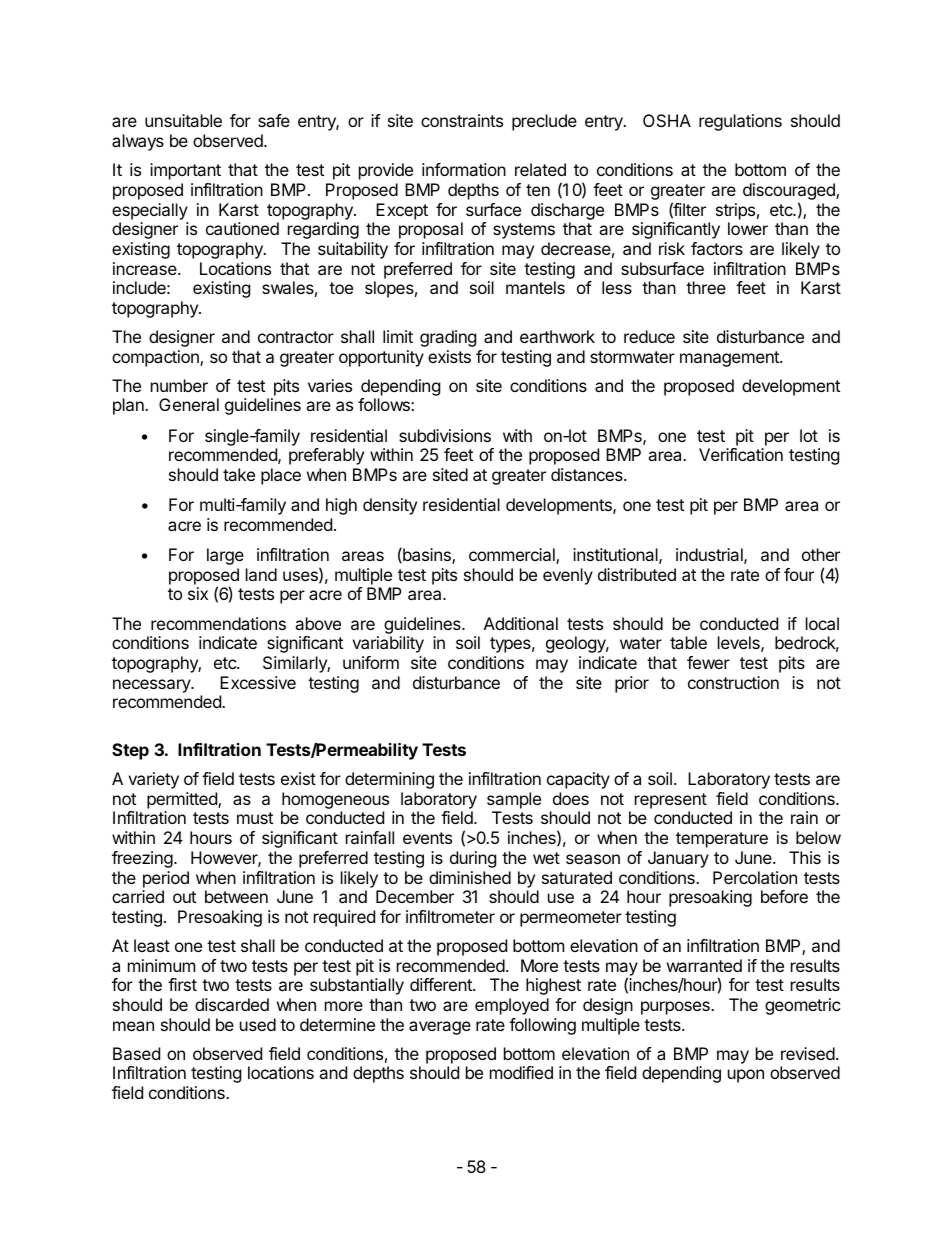 This screenshot has width=952, height=1233. Describe the element at coordinates (513, 556) in the screenshot. I see `commercial` at that location.
